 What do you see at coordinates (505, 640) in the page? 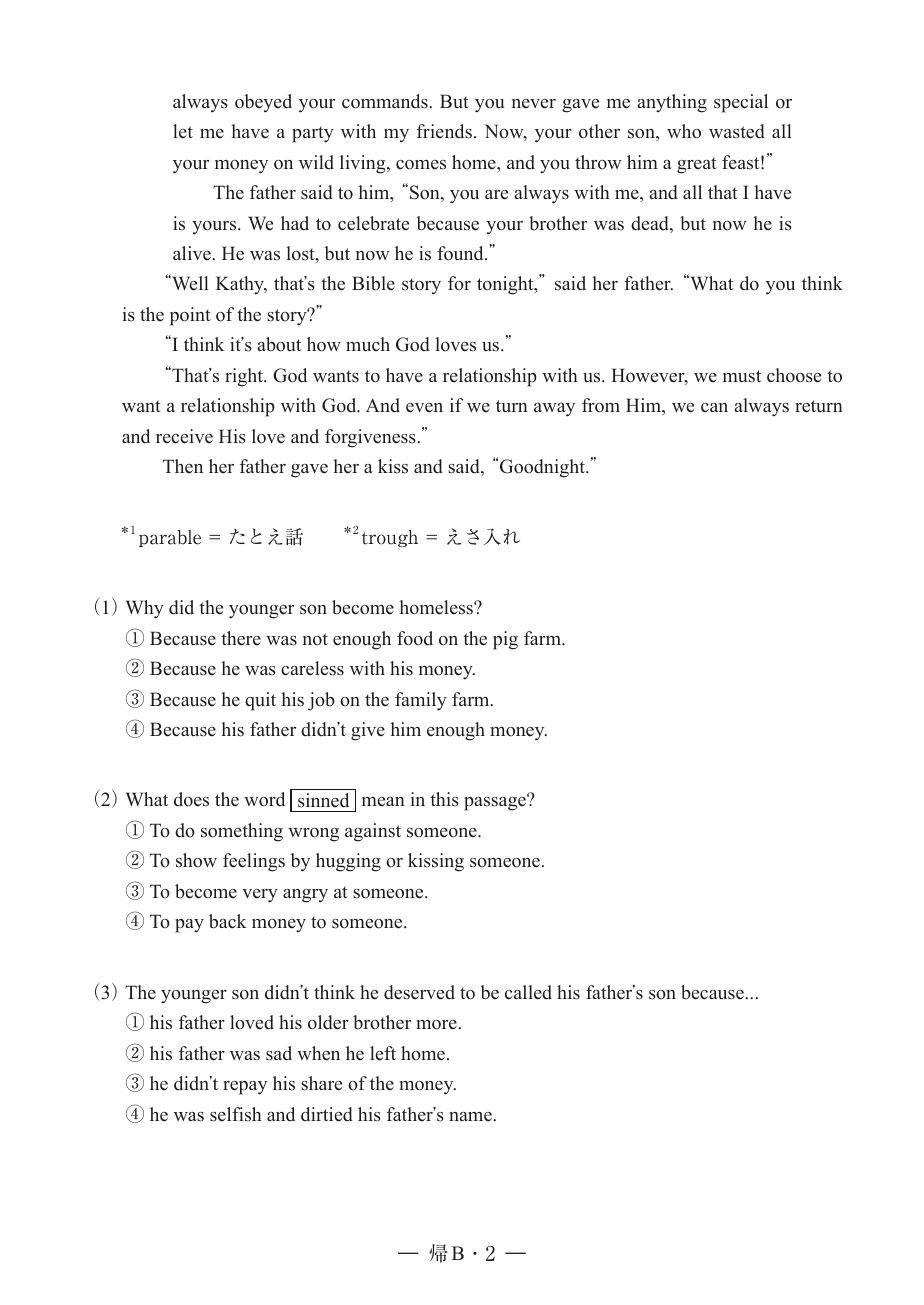
I see `pig` at bounding box center [505, 640].
